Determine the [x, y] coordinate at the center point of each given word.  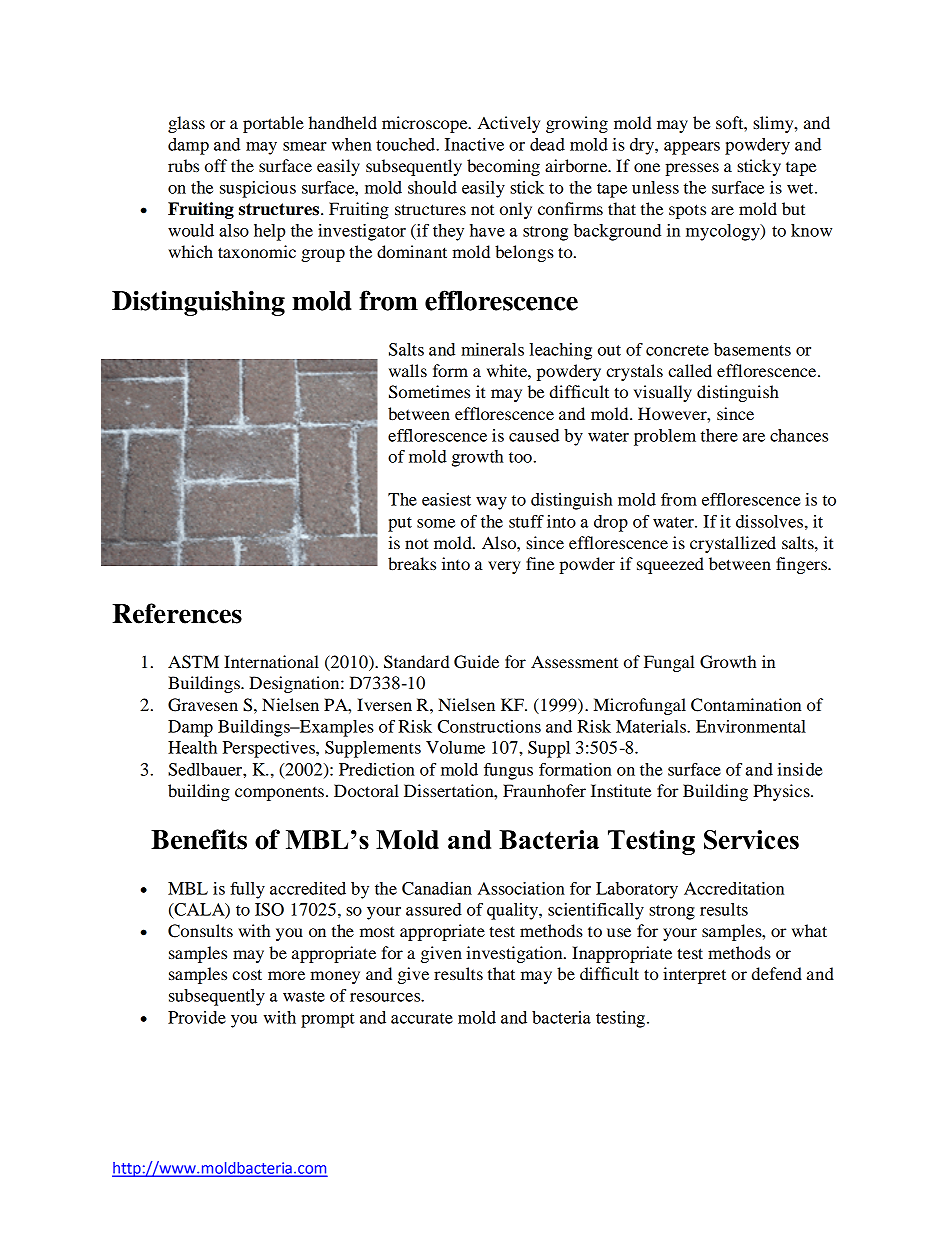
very [504, 567]
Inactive [474, 144]
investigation [515, 954]
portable [273, 124]
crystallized [733, 544]
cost [247, 974]
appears [692, 148]
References [177, 613]
